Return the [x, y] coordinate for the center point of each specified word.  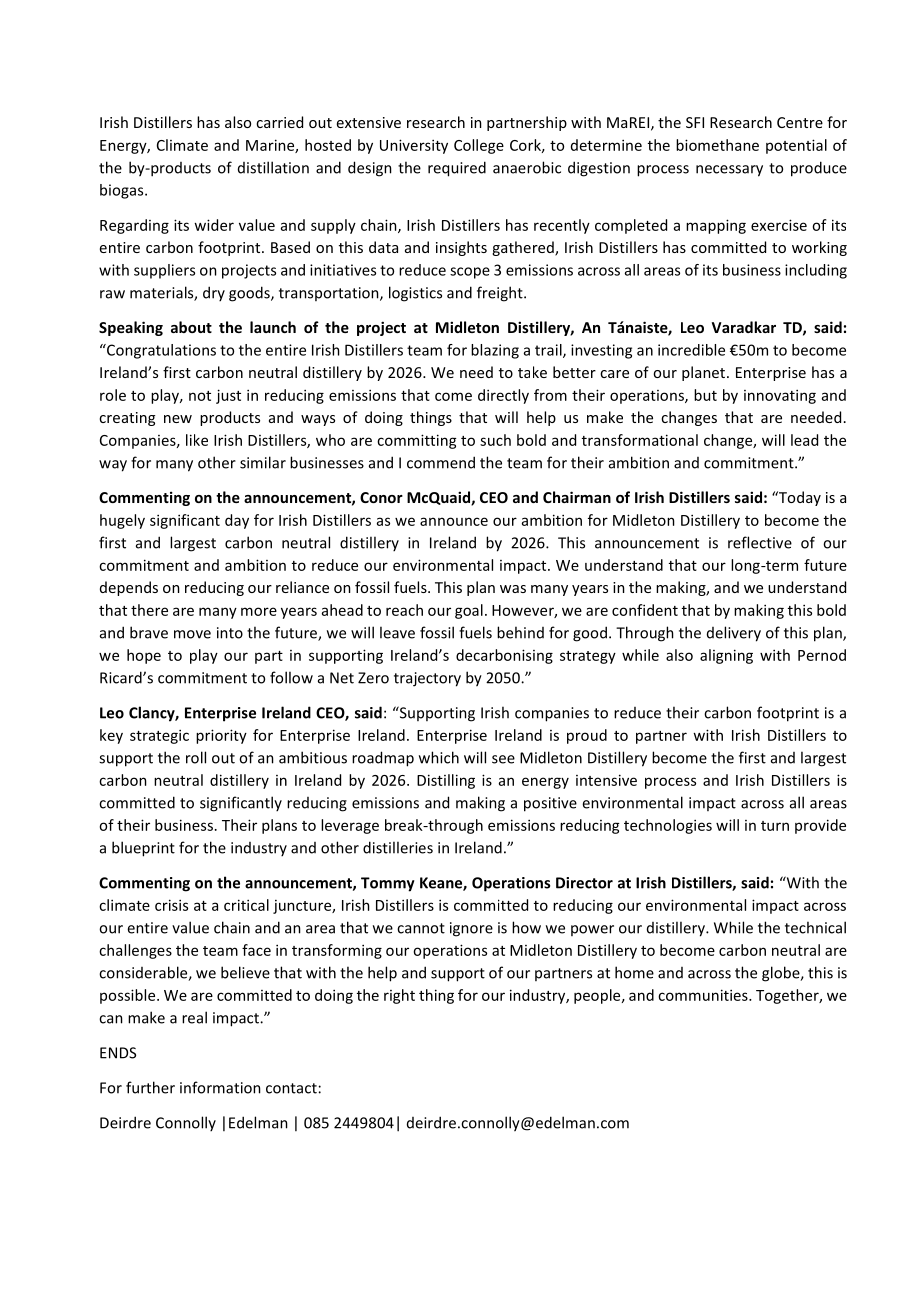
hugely [122, 521]
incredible [691, 350]
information [220, 1087]
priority [221, 736]
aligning [726, 656]
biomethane [717, 145]
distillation [273, 167]
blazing [495, 351]
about [191, 327]
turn [775, 826]
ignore [471, 929]
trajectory [427, 679]
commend [441, 462]
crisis [171, 905]
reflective [760, 542]
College [479, 146]
